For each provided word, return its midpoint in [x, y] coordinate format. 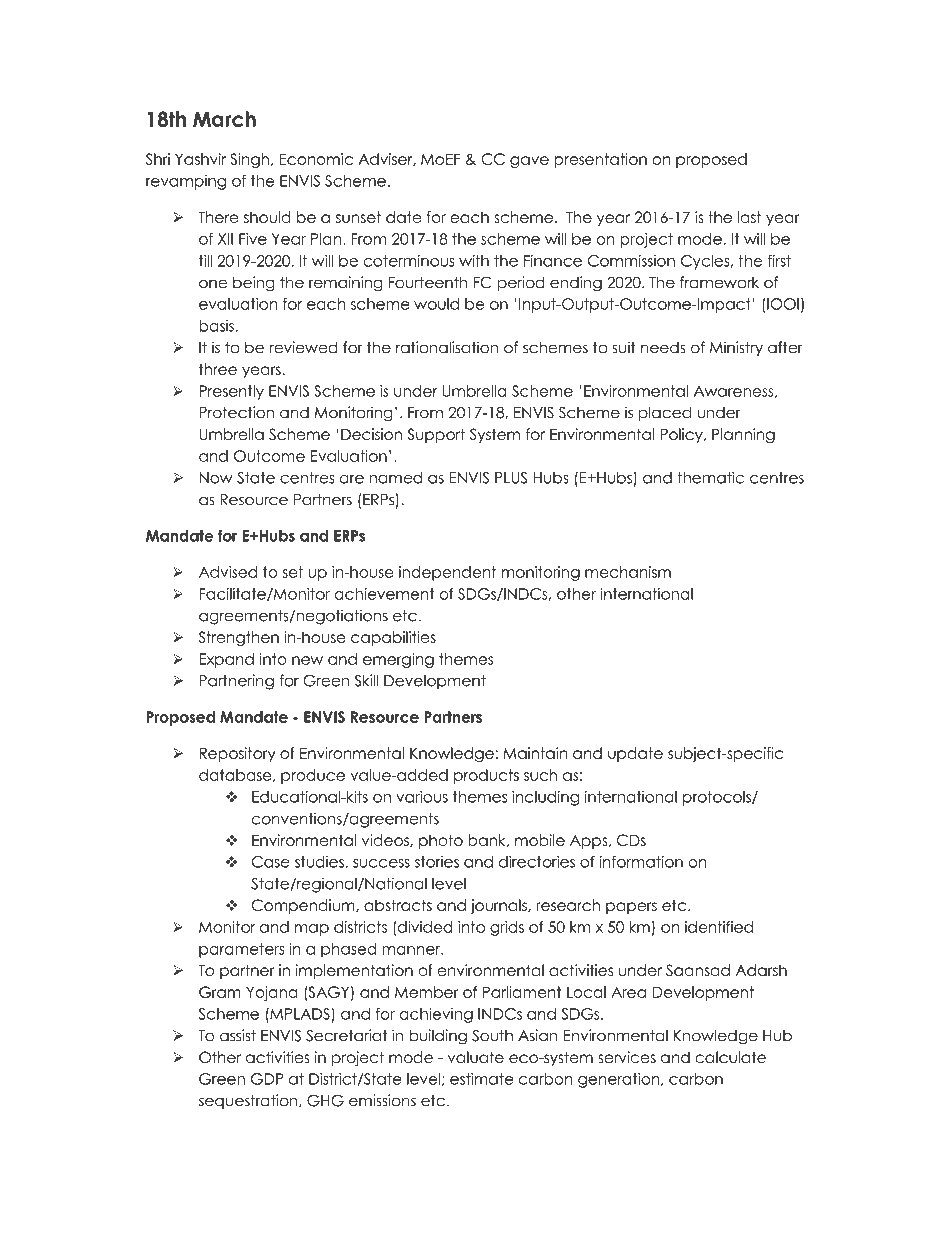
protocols [718, 798]
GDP [267, 1079]
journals [500, 906]
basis [216, 326]
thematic [710, 478]
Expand [226, 660]
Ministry [736, 348]
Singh [249, 160]
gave [529, 162]
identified [719, 927]
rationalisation [447, 347]
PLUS [511, 478]
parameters [241, 950]
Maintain [535, 753]
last [749, 217]
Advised [228, 572]
